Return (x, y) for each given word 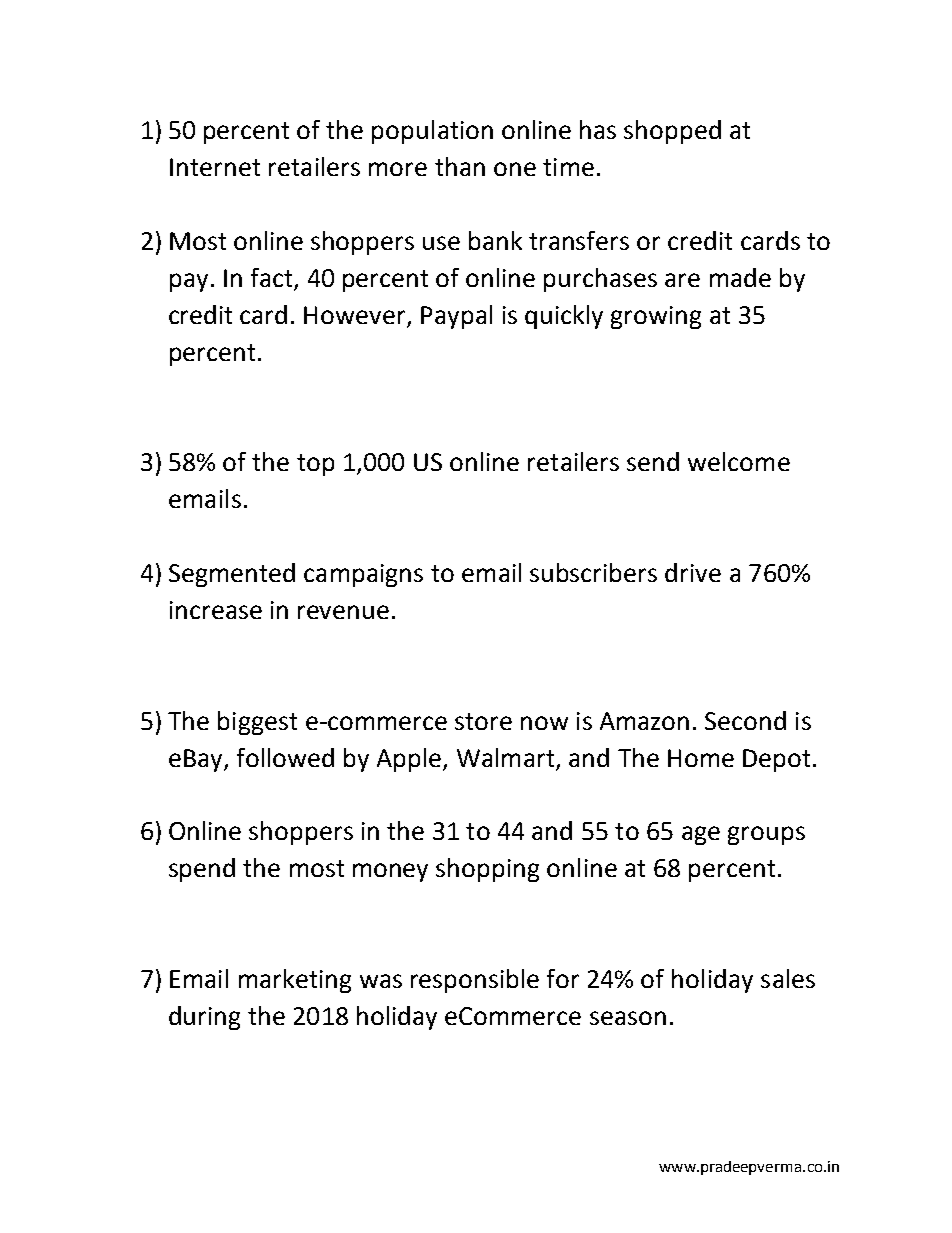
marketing (295, 981)
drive (693, 572)
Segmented (232, 575)
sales (788, 978)
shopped (672, 132)
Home (701, 758)
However (354, 315)
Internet (215, 167)
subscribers (593, 572)
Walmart (505, 757)
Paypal (456, 317)
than (460, 166)
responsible (475, 981)
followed (285, 757)
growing (656, 317)
